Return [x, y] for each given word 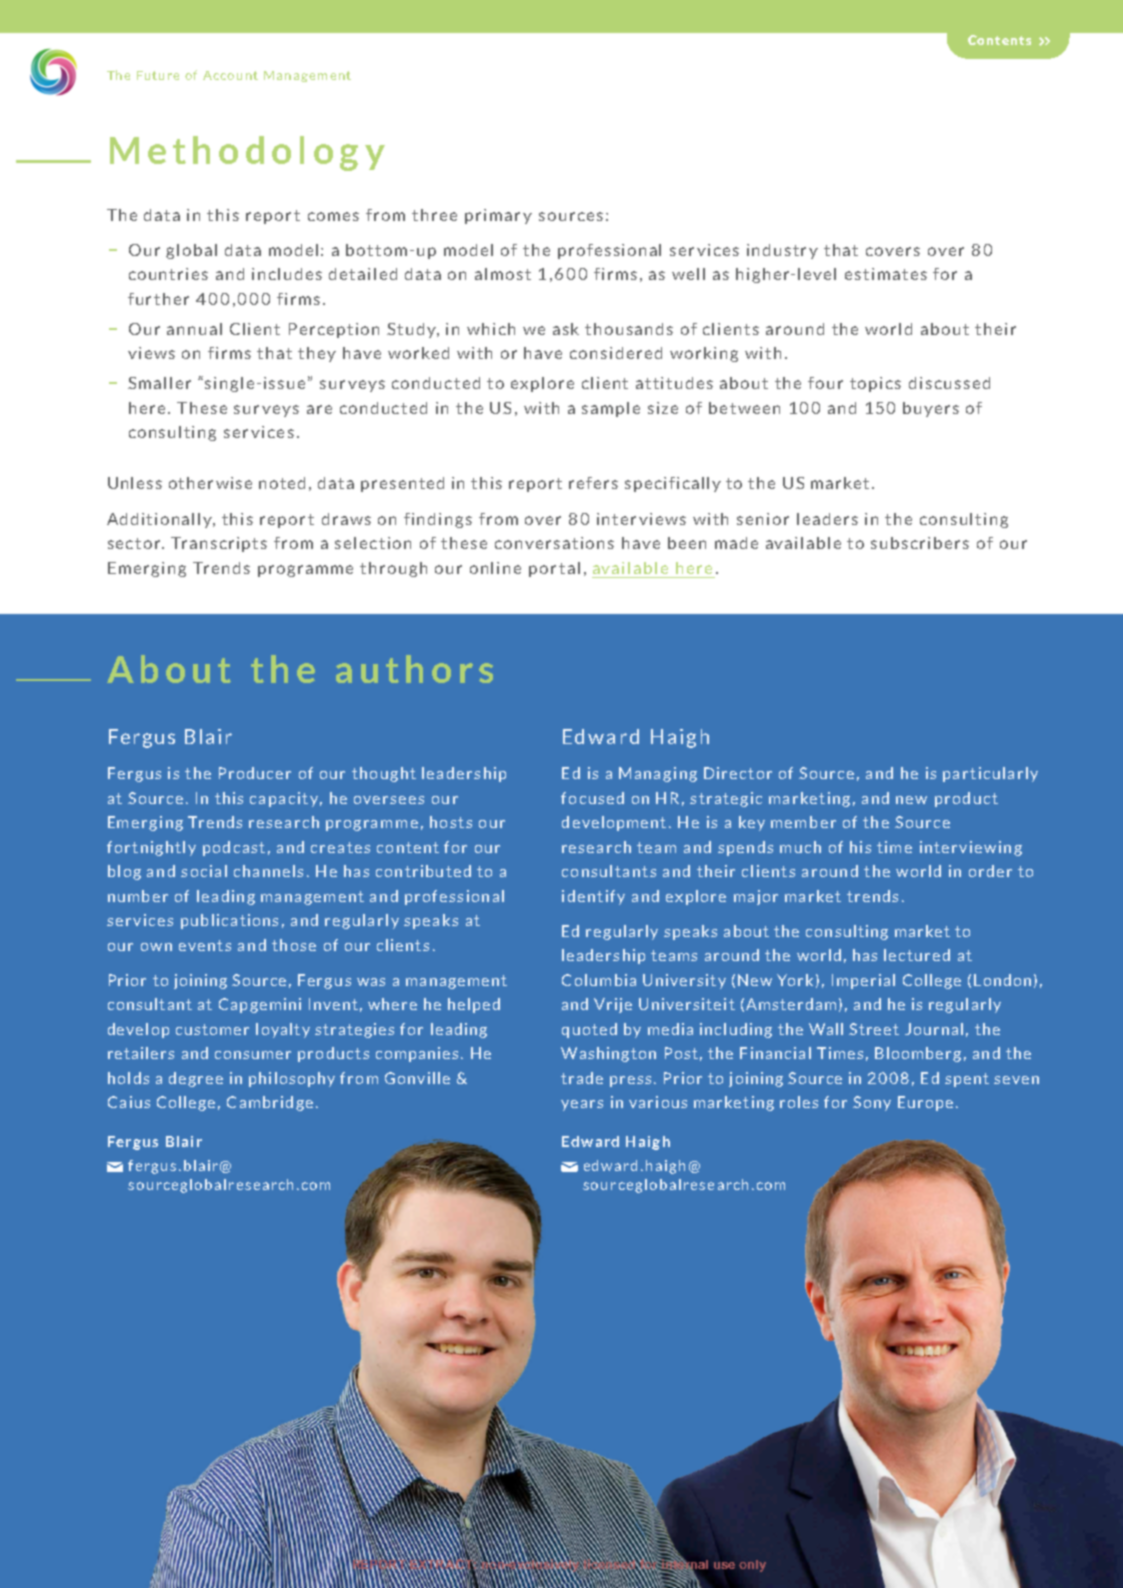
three [434, 215]
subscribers [920, 543]
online [495, 568]
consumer [253, 1055]
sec [122, 544]
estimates [886, 274]
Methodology [247, 153]
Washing [595, 1054]
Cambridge [270, 1103]
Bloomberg [918, 1054]
